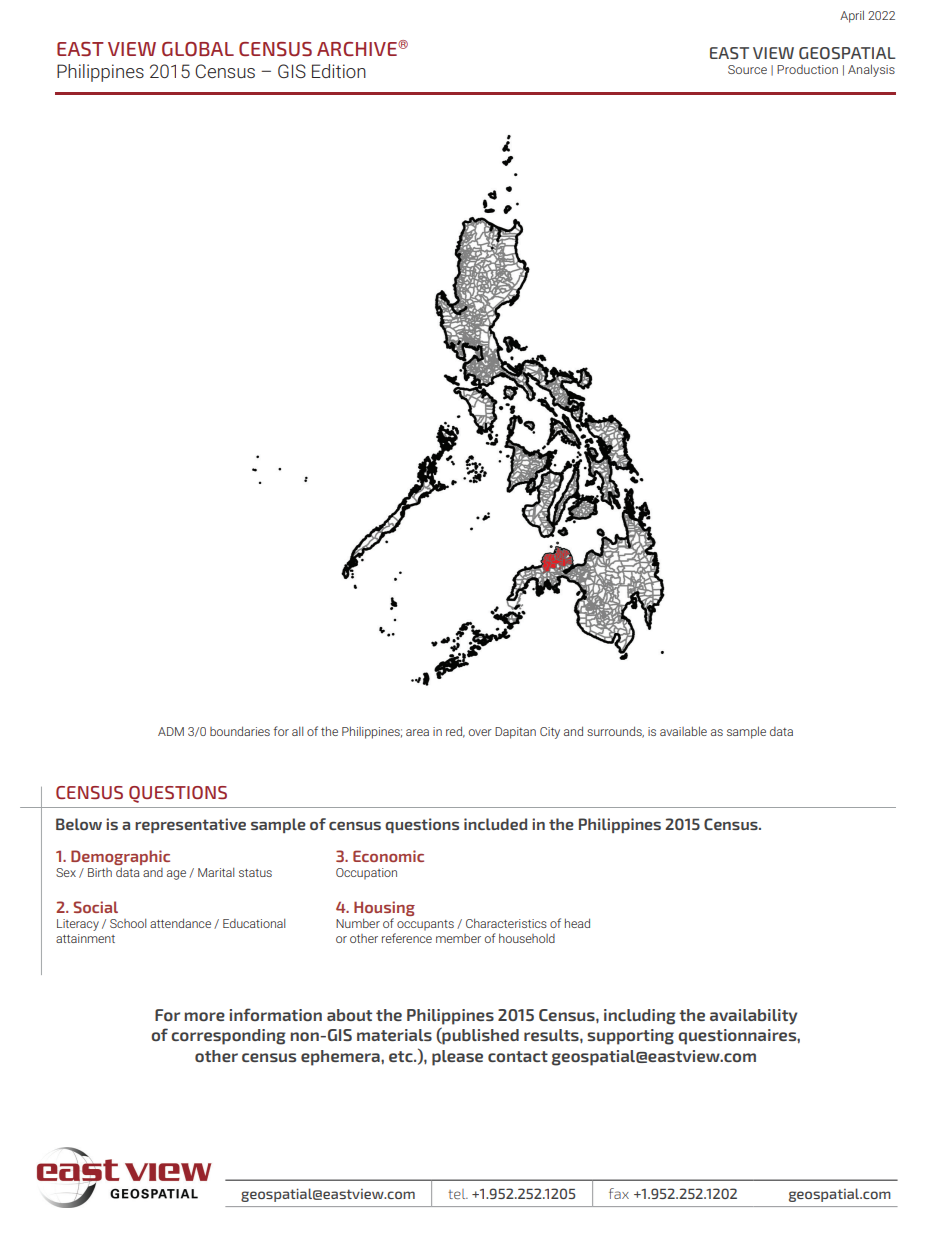 The image size is (952, 1233). I want to click on corresponding, so click(228, 1037).
